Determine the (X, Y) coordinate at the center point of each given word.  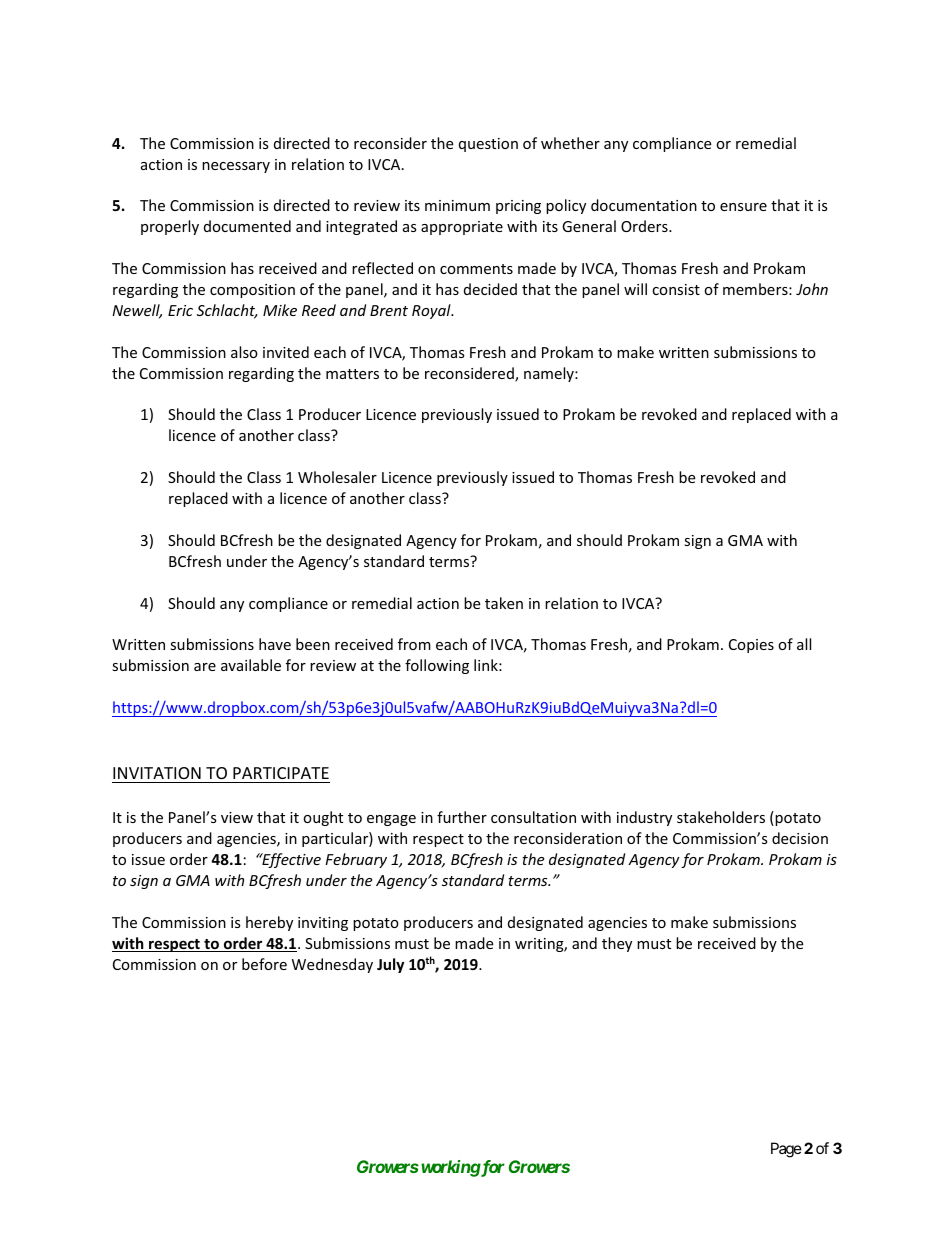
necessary (236, 167)
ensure (743, 207)
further (462, 817)
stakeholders (721, 817)
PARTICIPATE (281, 773)
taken (504, 603)
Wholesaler (337, 477)
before (264, 964)
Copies (751, 646)
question (488, 145)
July (390, 965)
